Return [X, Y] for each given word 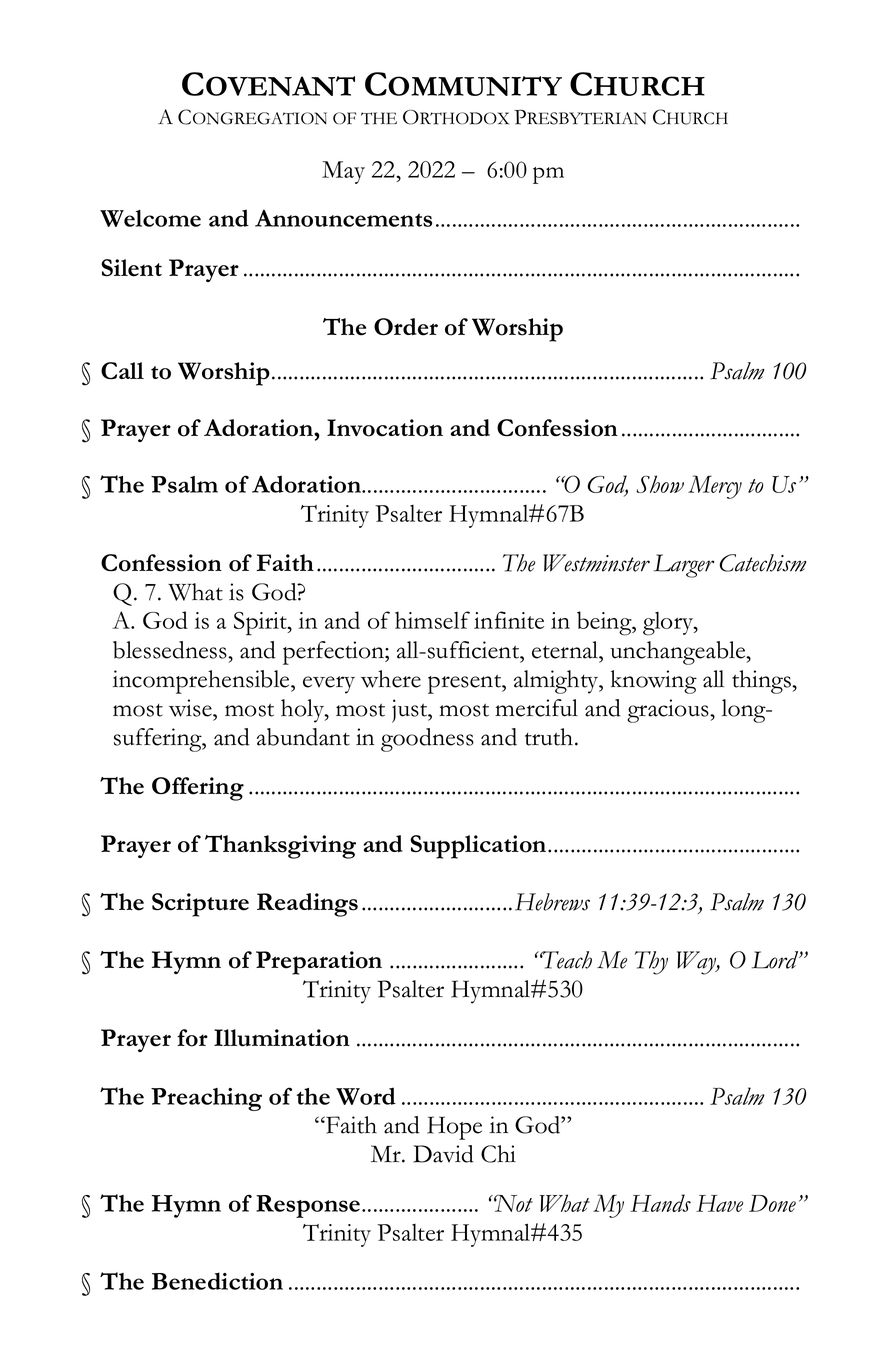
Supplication [479, 847]
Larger [684, 566]
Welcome [150, 218]
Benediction [217, 1281]
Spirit [261, 624]
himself [432, 620]
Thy [651, 963]
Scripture [200, 905]
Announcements [343, 218]
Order [406, 327]
